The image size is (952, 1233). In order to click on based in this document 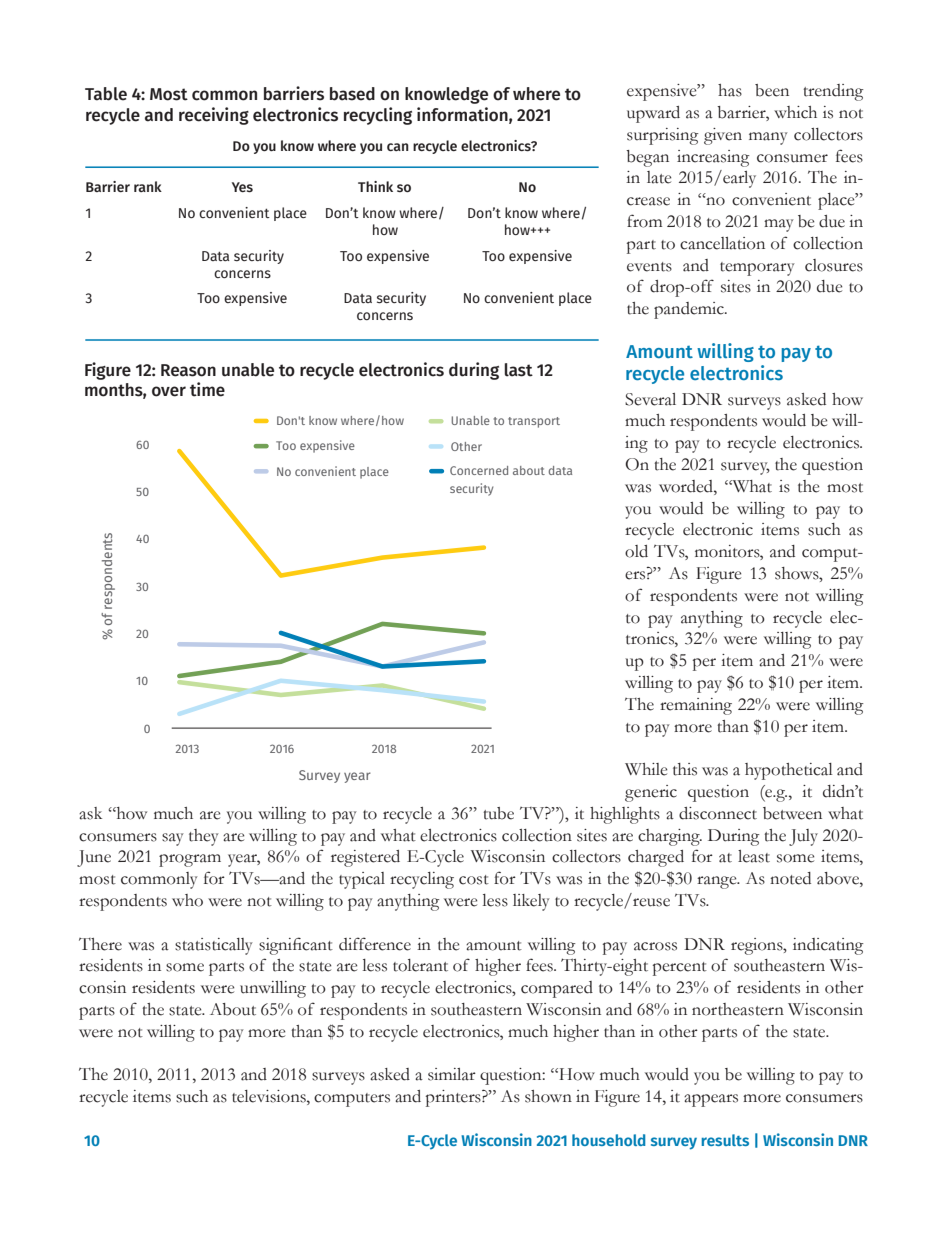, I will do `click(352, 94)`.
